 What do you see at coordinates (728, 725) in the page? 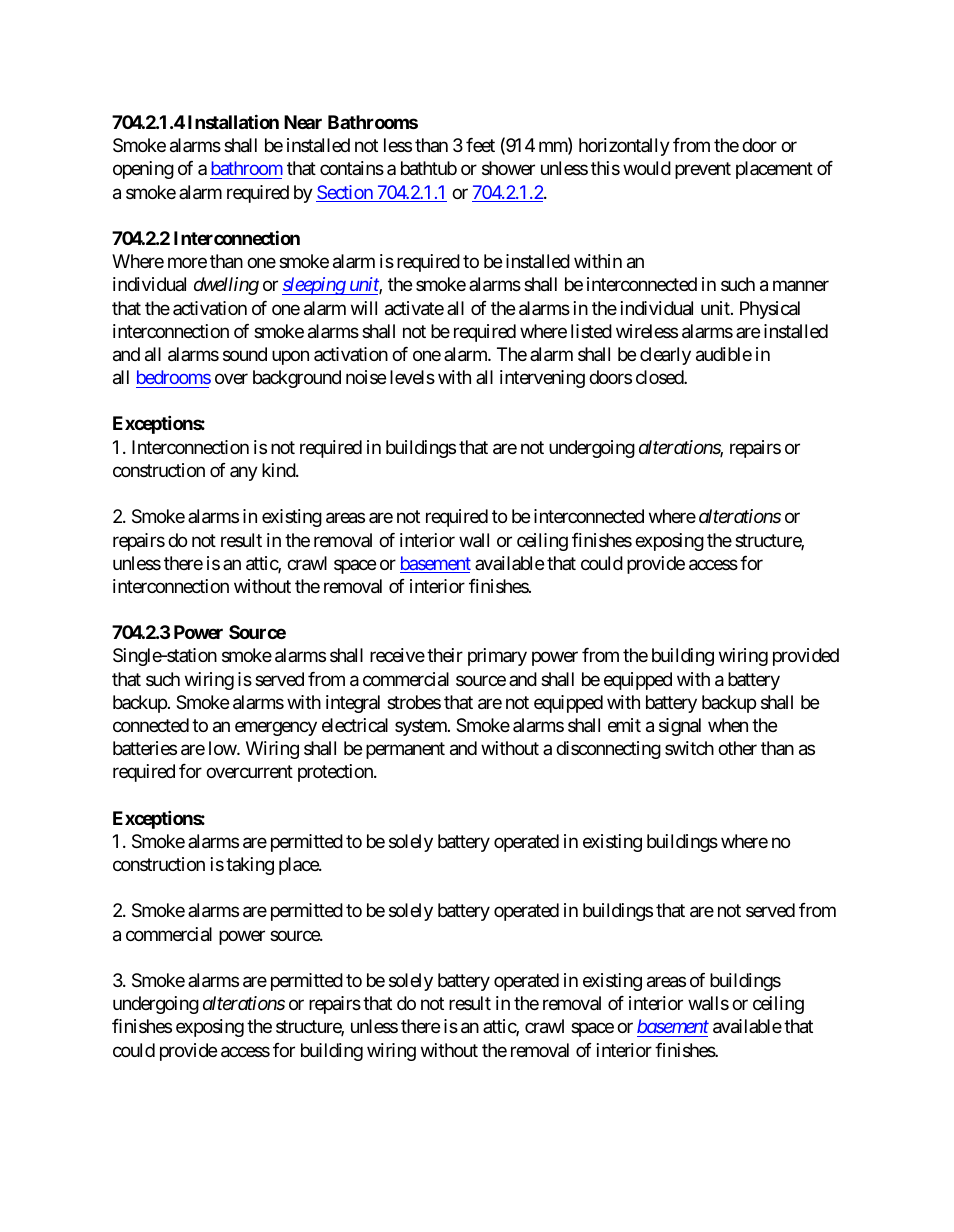
I see `when` at bounding box center [728, 725].
